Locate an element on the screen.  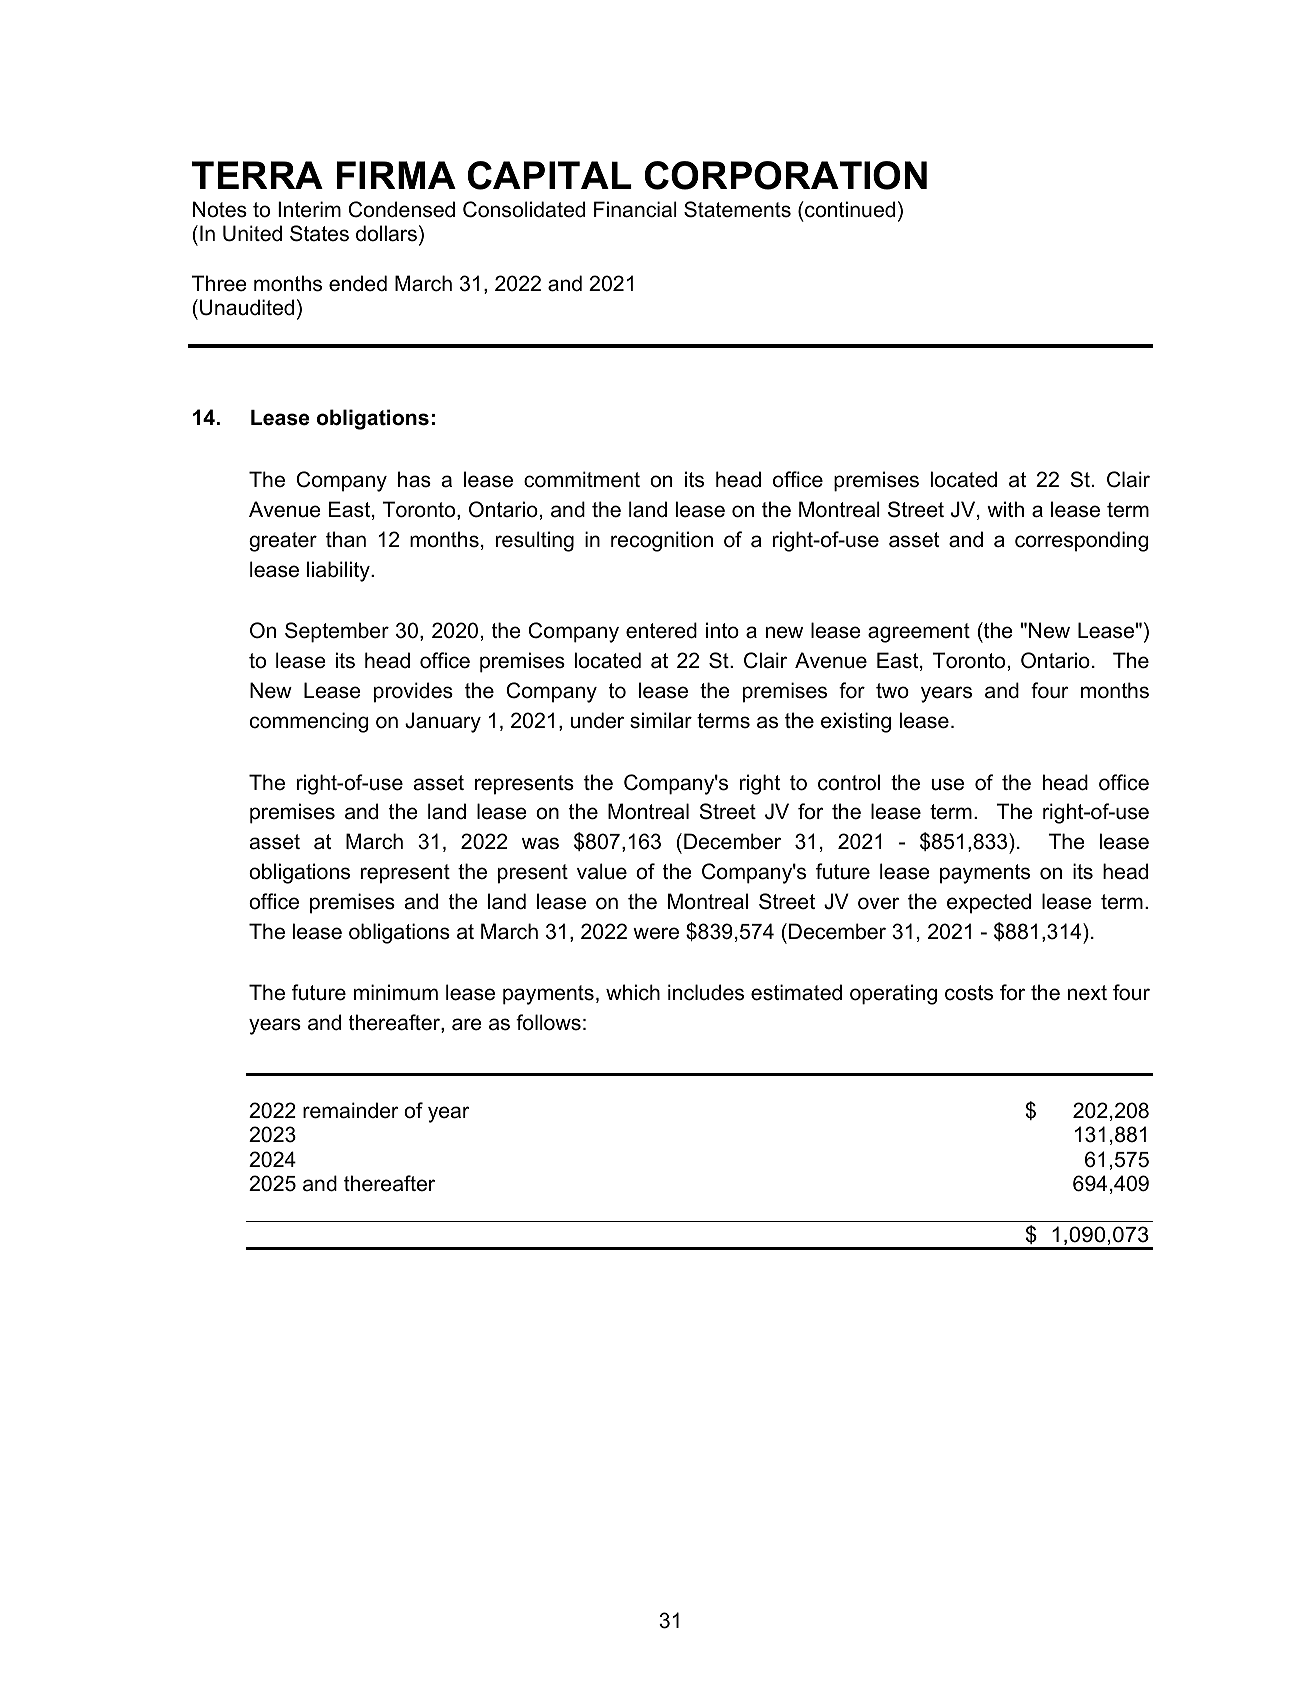
September is located at coordinates (337, 632).
